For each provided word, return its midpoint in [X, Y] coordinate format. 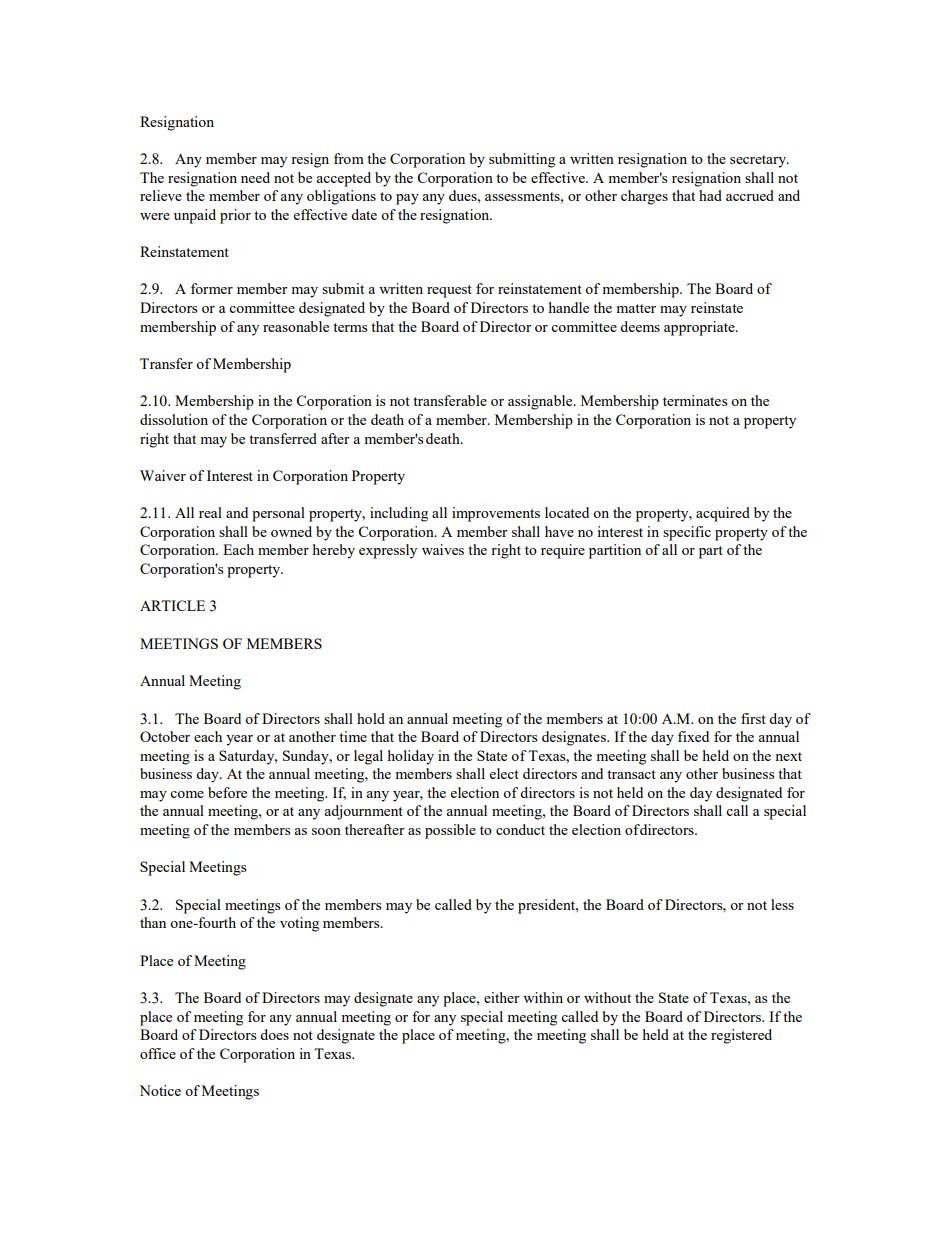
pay [407, 199]
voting [299, 924]
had [710, 195]
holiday [411, 757]
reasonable [296, 326]
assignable [541, 402]
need [255, 177]
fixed [693, 736]
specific [687, 533]
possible [450, 831]
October [165, 736]
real [210, 512]
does [274, 1034]
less [782, 904]
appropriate [700, 328]
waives [443, 549]
